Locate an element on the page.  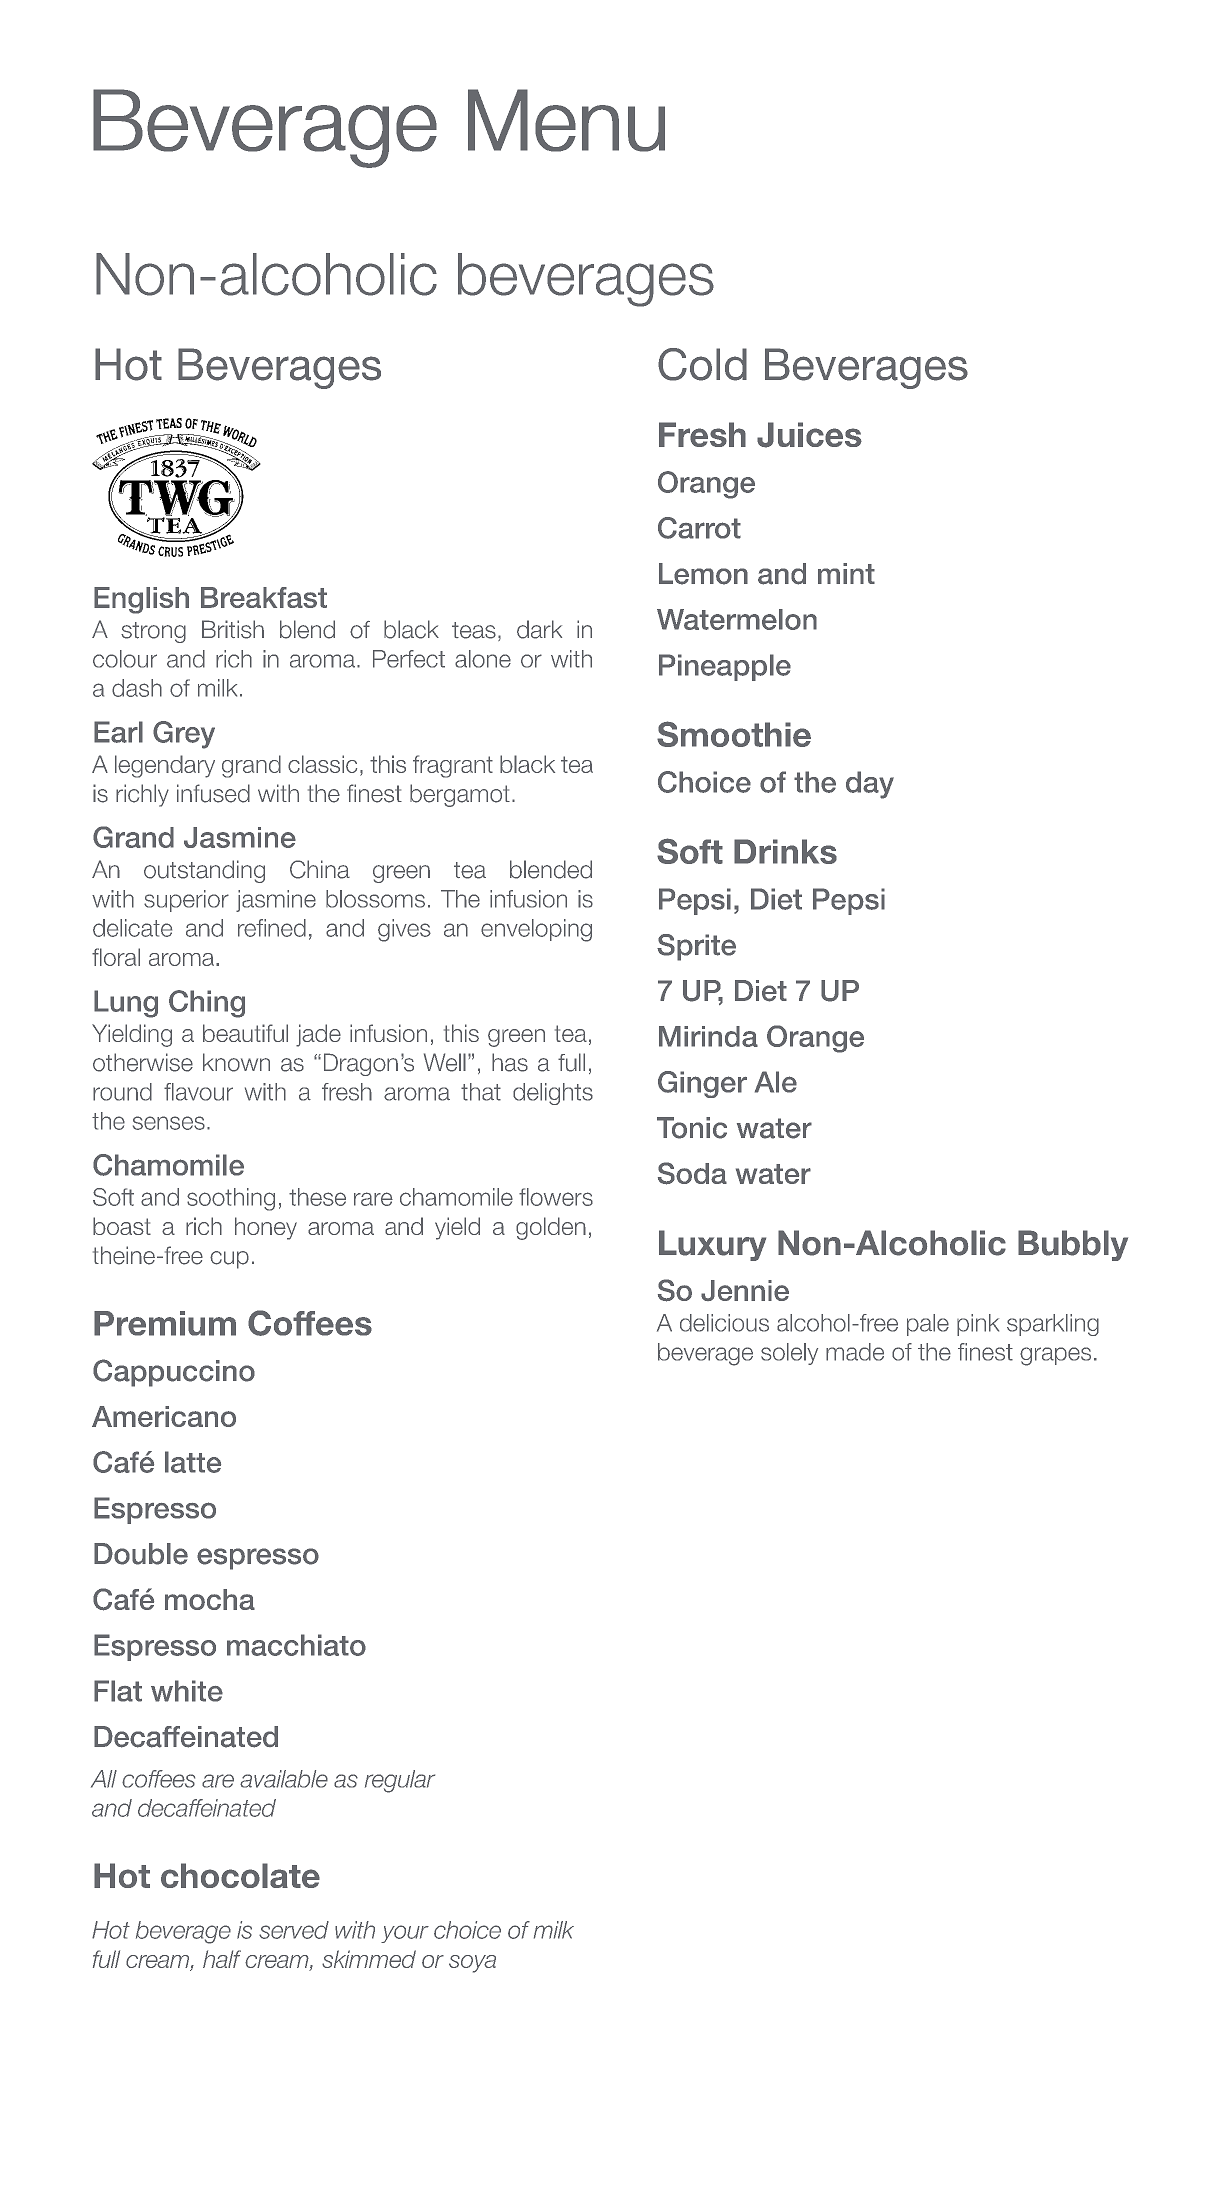
Ching is located at coordinates (207, 1004).
